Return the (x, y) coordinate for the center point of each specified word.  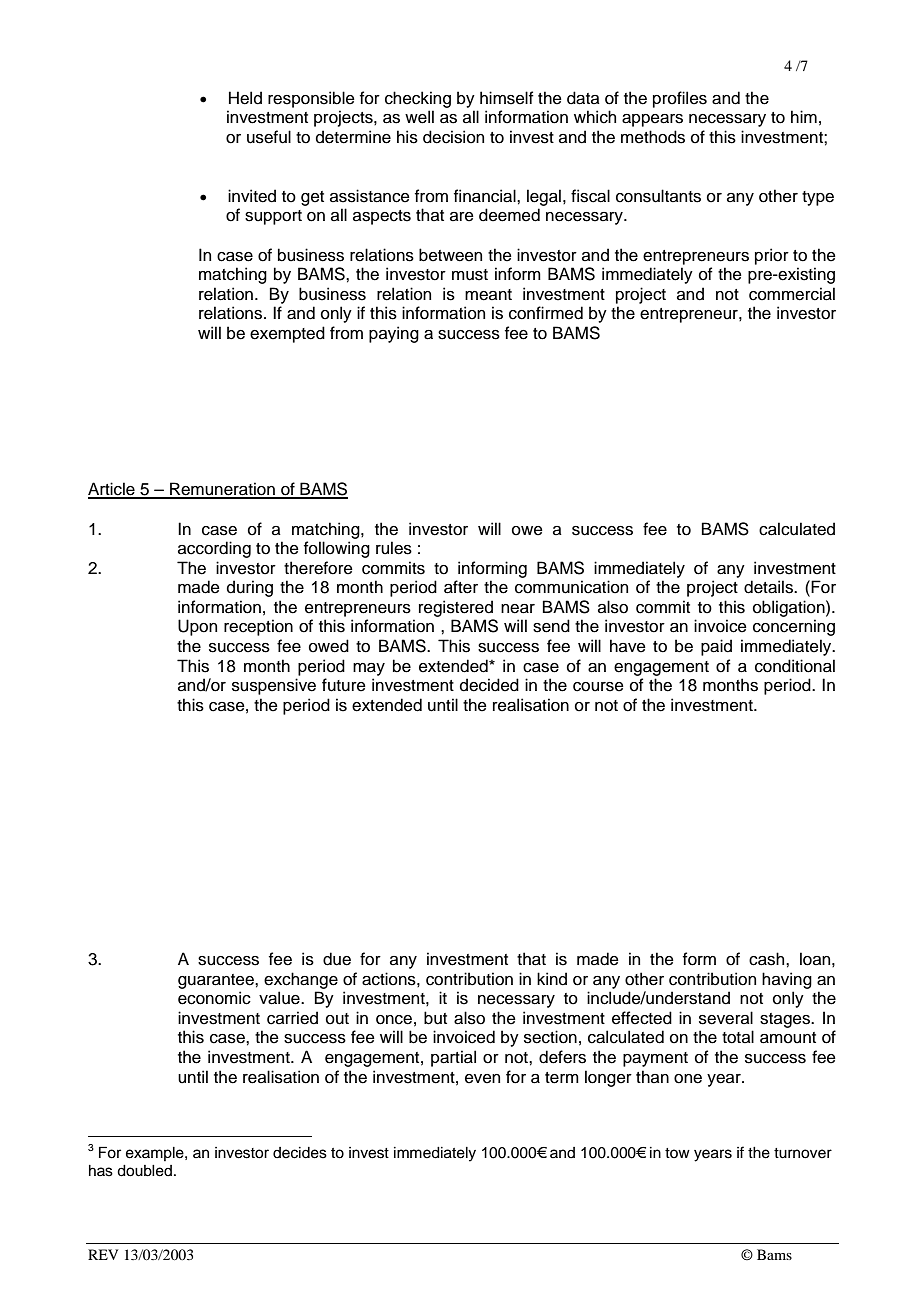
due (337, 959)
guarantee (217, 981)
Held (245, 98)
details (769, 587)
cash (768, 959)
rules (394, 548)
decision (453, 137)
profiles (680, 99)
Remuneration (222, 490)
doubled (144, 1171)
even (482, 1079)
